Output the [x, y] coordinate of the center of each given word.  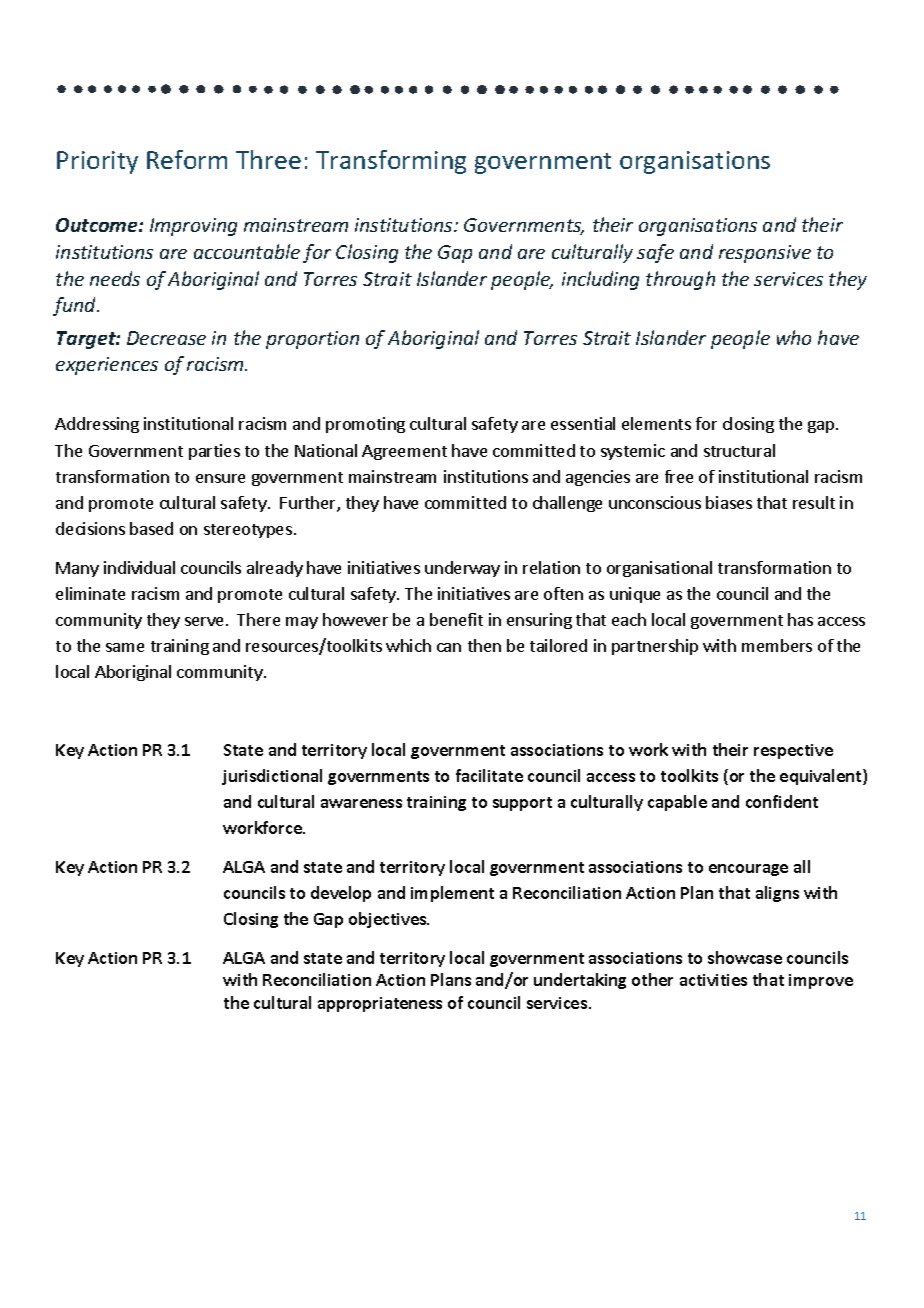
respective [793, 751]
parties [214, 452]
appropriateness [380, 1004]
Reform [187, 159]
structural [739, 450]
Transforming [391, 162]
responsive [765, 254]
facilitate [489, 775]
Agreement [404, 452]
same [125, 647]
